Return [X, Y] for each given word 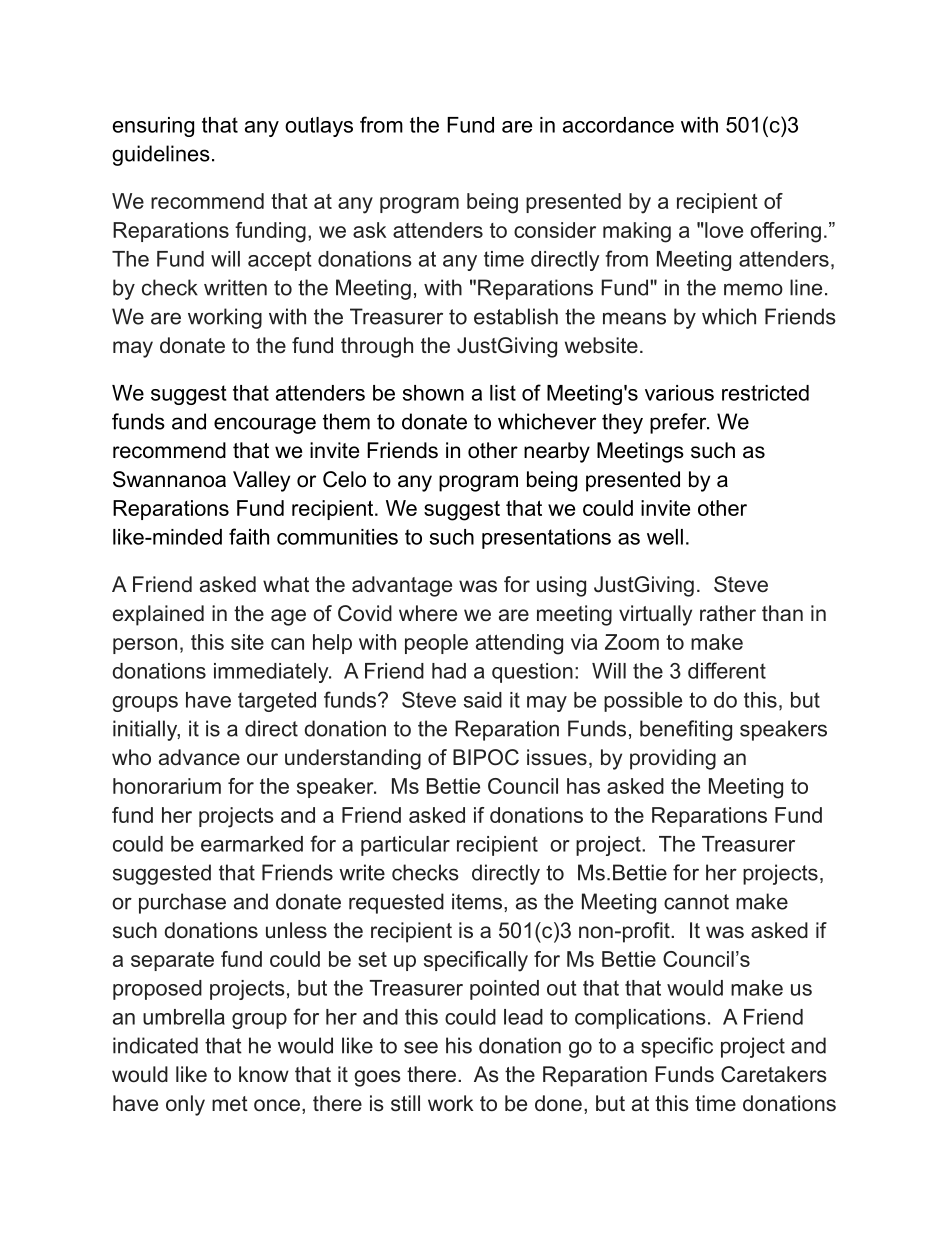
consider [555, 230]
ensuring [153, 127]
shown [433, 393]
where [428, 613]
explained [158, 615]
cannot [696, 902]
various [679, 393]
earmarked [252, 844]
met [230, 1104]
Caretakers [774, 1074]
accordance [618, 125]
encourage [265, 425]
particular [405, 846]
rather [728, 613]
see [421, 1047]
